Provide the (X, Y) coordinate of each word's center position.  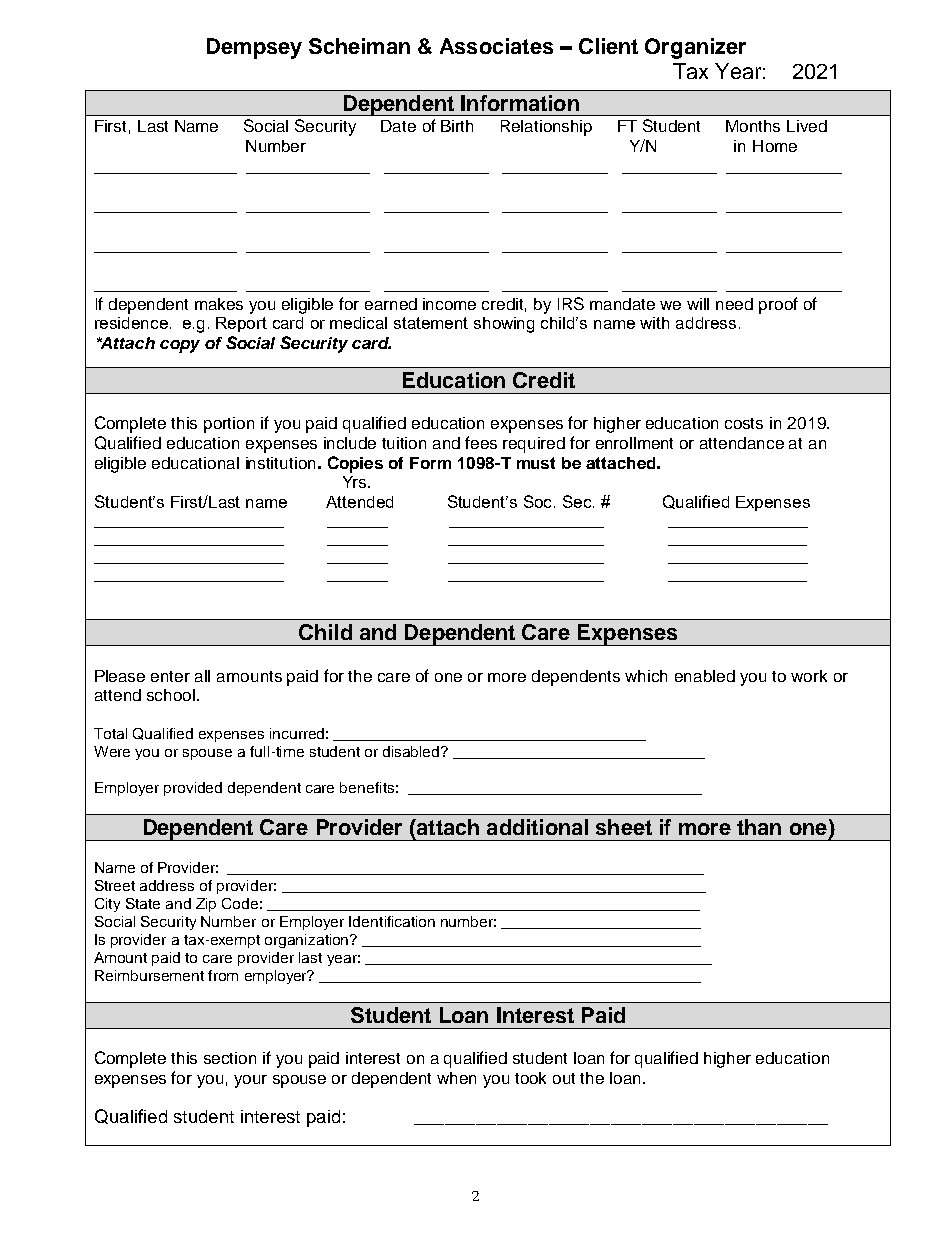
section (230, 1058)
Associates (496, 46)
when (456, 1078)
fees (481, 442)
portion (229, 425)
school (172, 695)
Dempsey (254, 48)
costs (744, 423)
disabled (412, 751)
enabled (705, 676)
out (564, 1078)
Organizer (695, 48)
